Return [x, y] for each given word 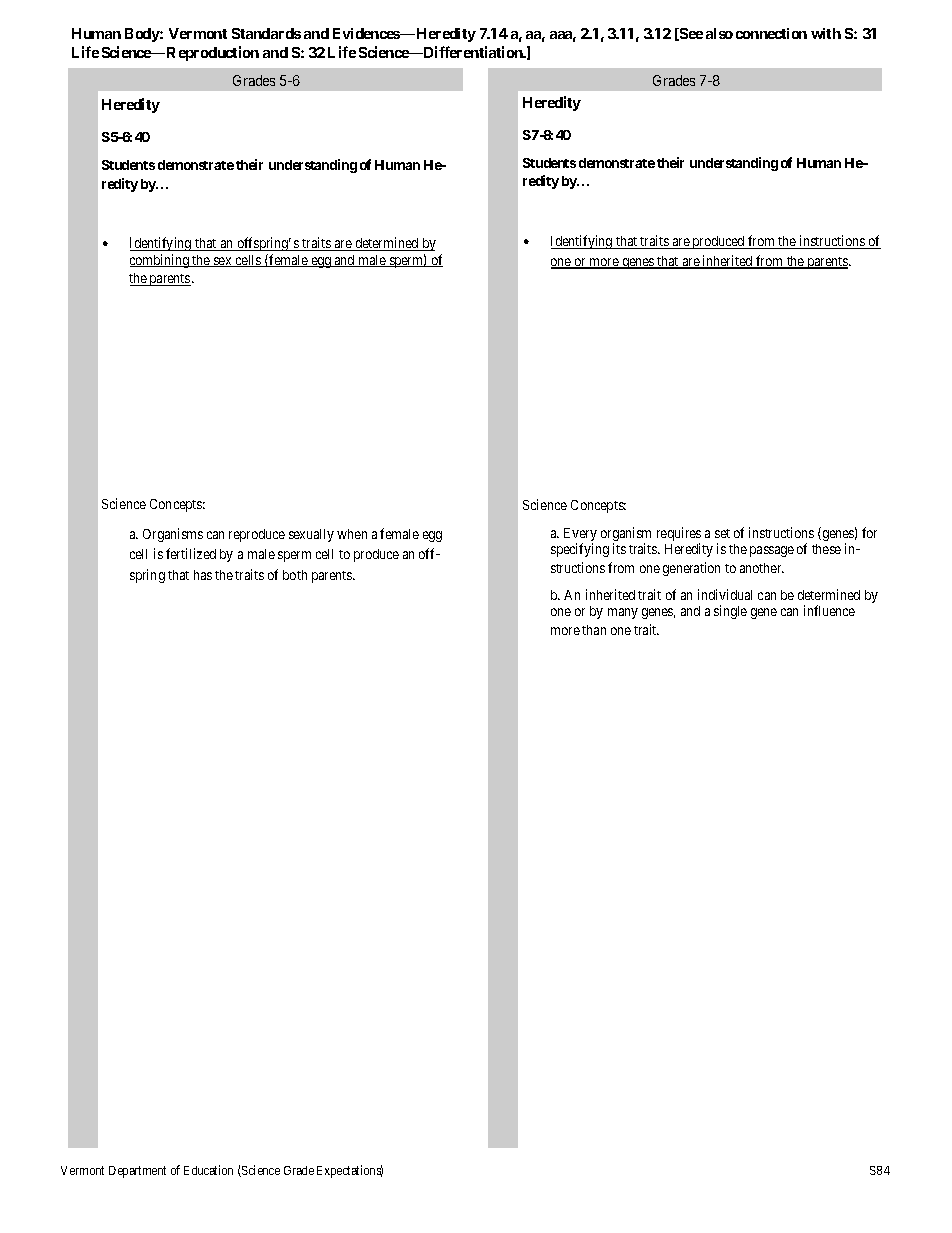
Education [208, 1170]
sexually [311, 535]
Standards [266, 33]
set [722, 533]
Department [137, 1172]
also [719, 33]
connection [771, 33]
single [730, 612]
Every [580, 536]
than [594, 630]
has [203, 575]
